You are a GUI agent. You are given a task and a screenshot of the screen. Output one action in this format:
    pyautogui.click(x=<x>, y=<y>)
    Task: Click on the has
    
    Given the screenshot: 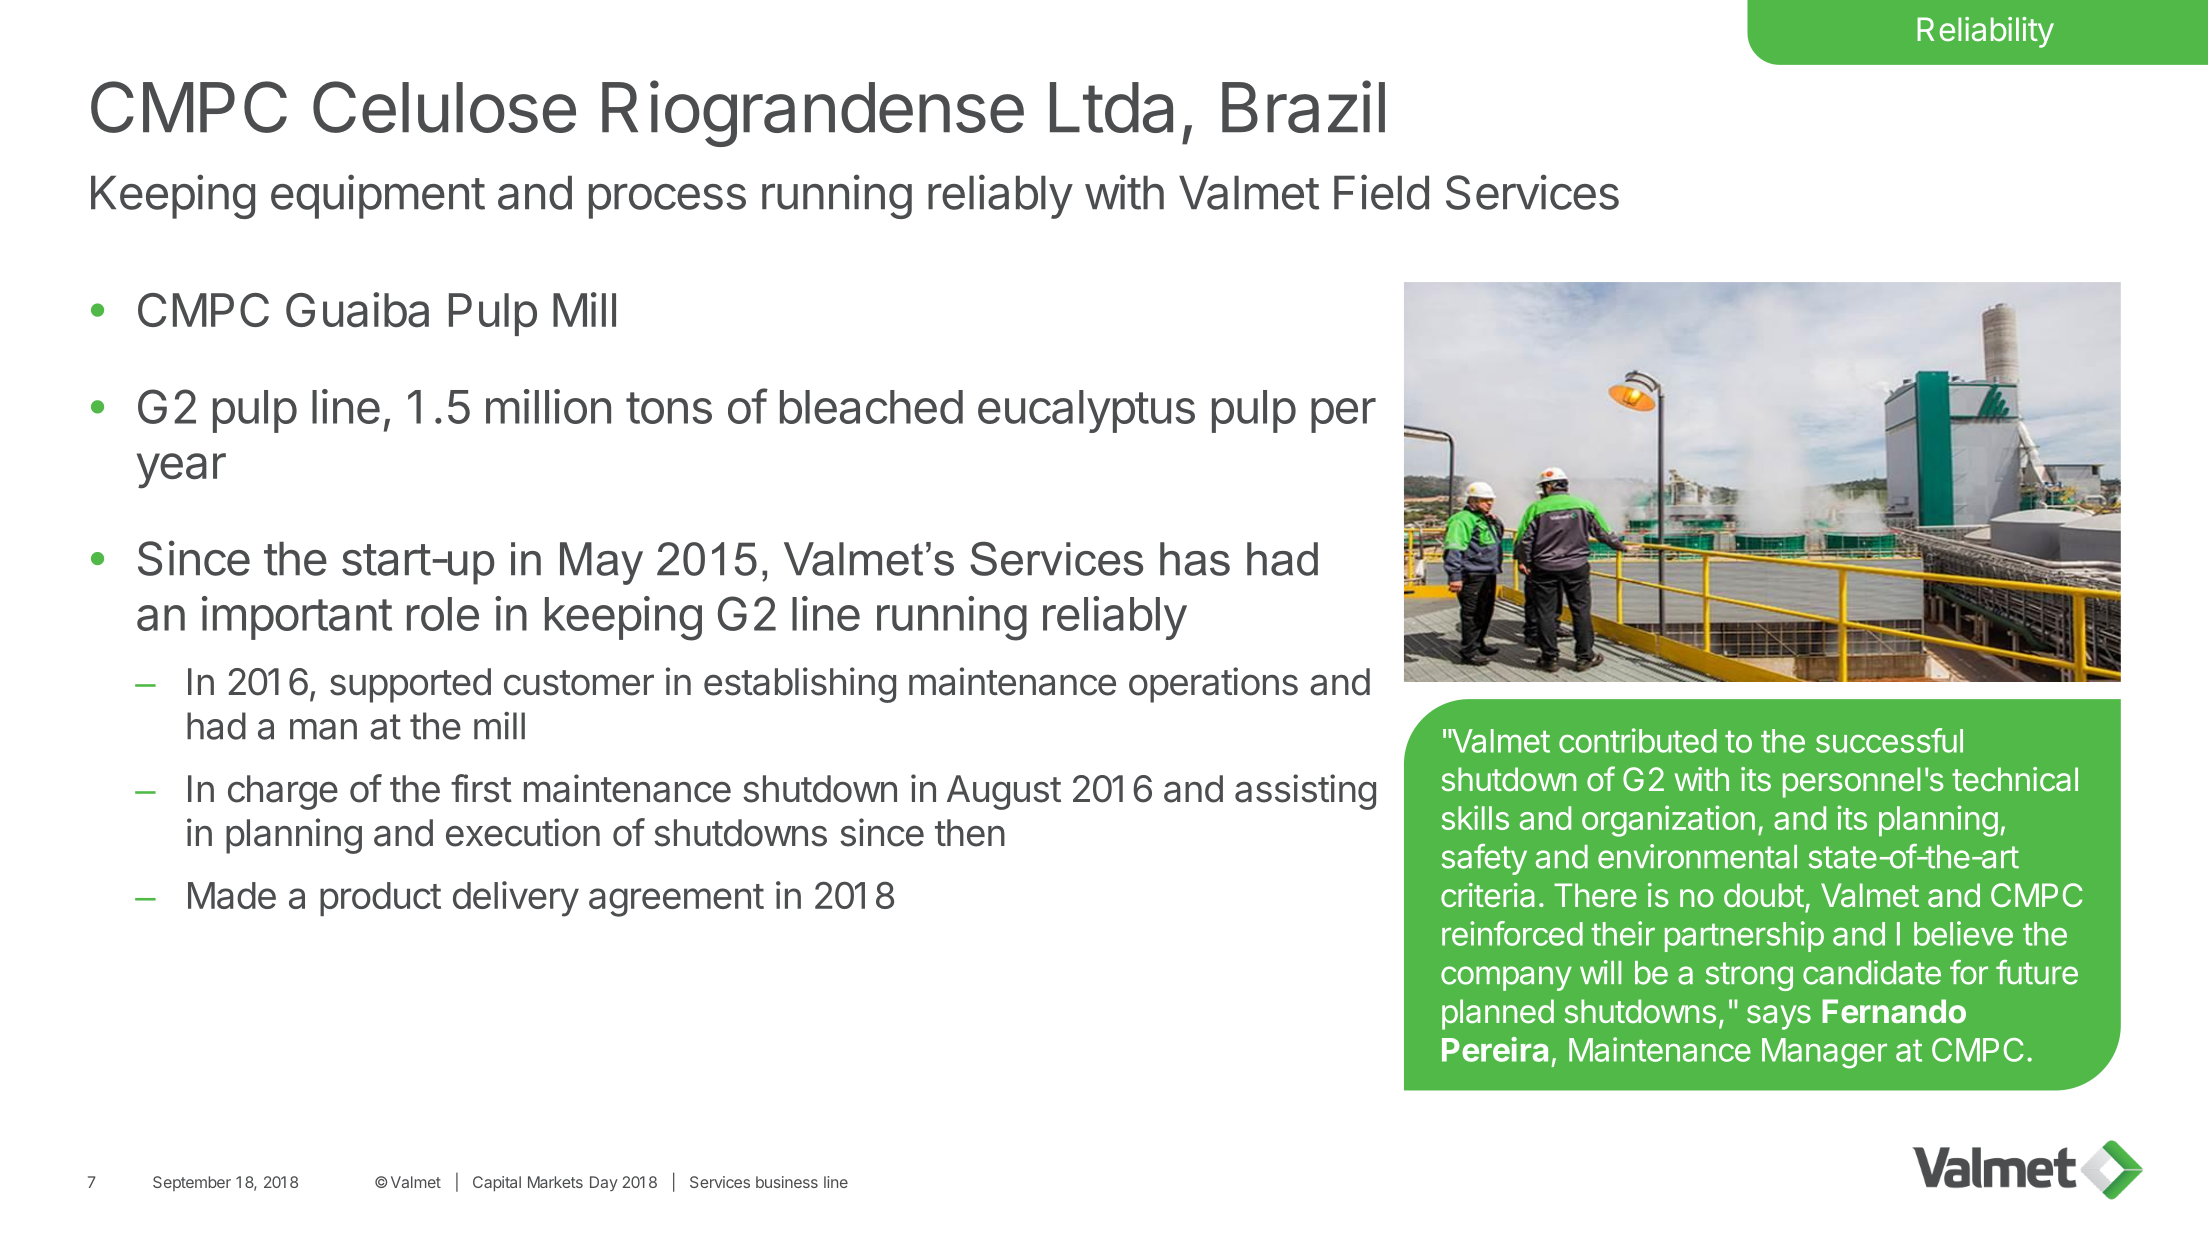 What is the action you would take?
    pyautogui.click(x=1195, y=559)
